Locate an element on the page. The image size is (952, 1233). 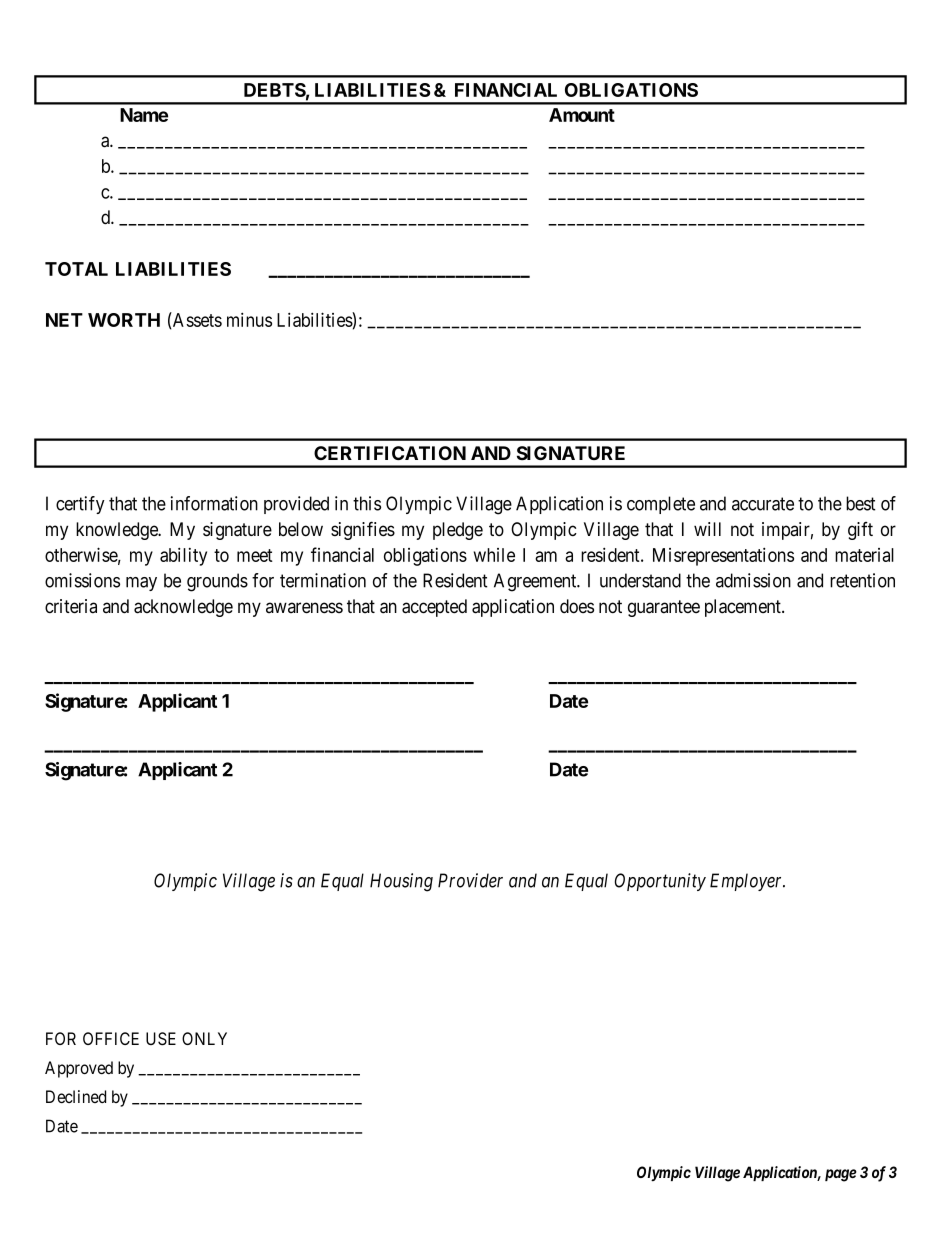
Amount is located at coordinates (582, 115).
